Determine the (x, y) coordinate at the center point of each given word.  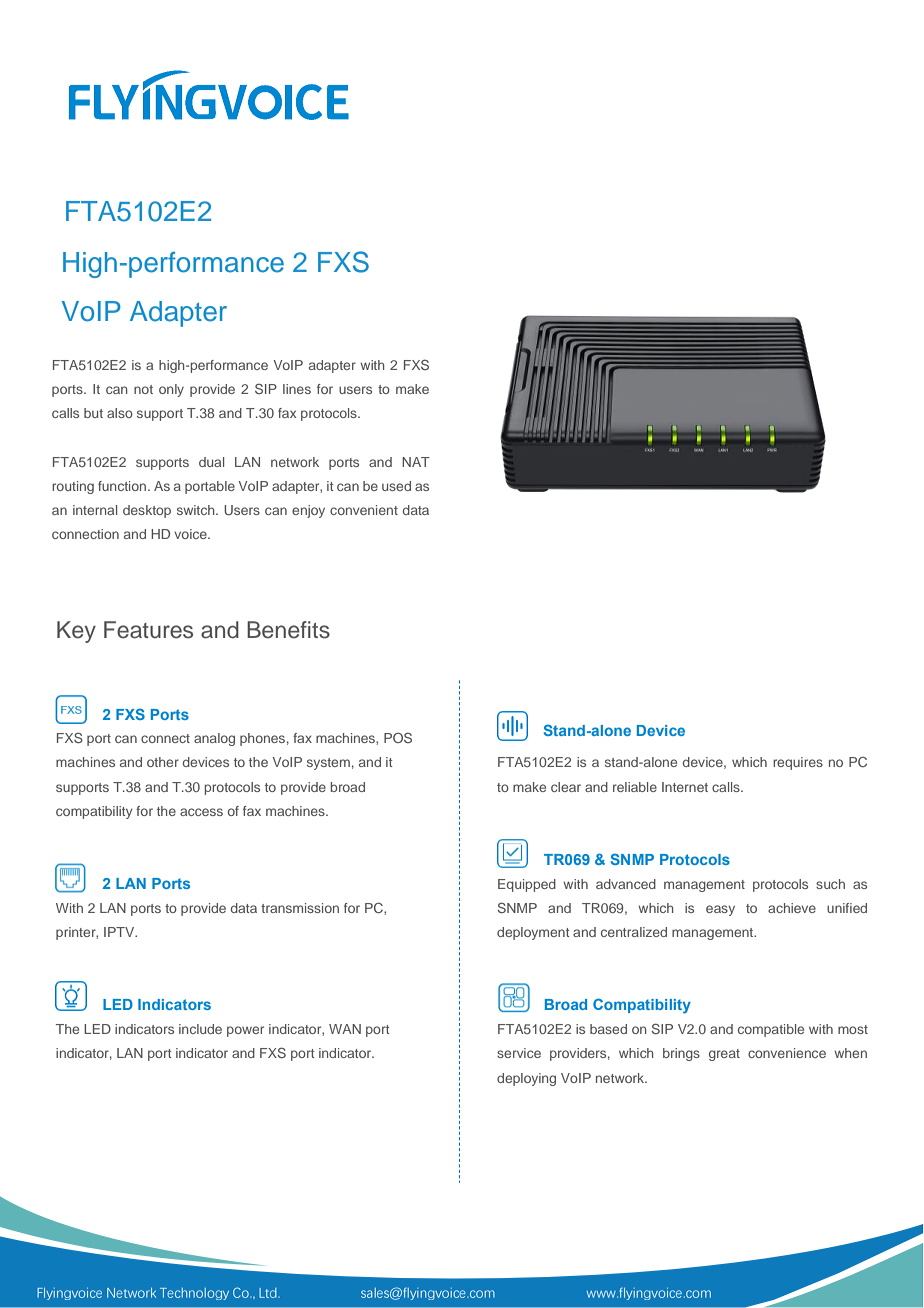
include (200, 1029)
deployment (533, 933)
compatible (771, 1030)
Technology (194, 1294)
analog (214, 739)
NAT (416, 462)
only (171, 390)
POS (398, 737)
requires (798, 763)
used (396, 486)
